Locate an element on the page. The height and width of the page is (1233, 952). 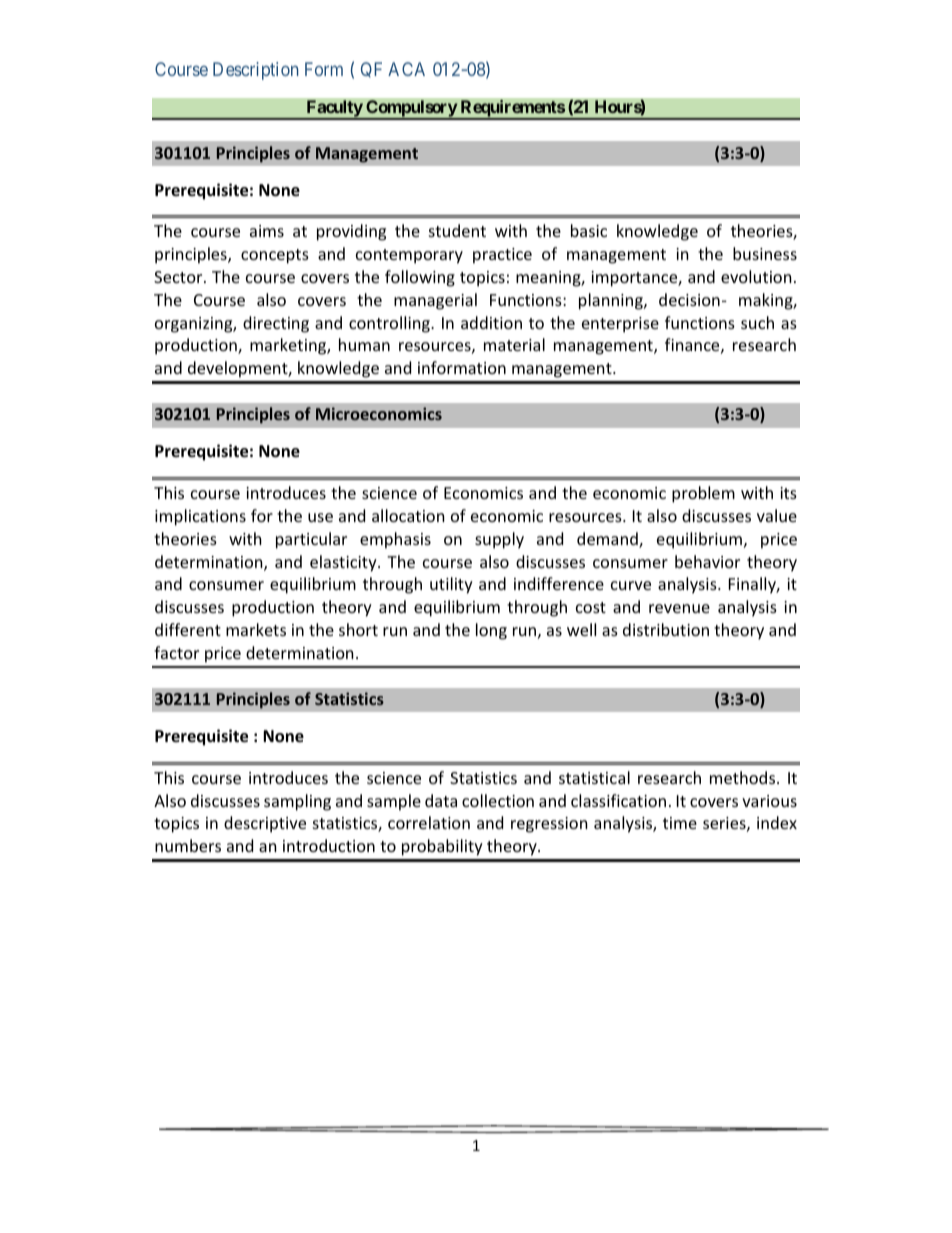
problem is located at coordinates (703, 494).
